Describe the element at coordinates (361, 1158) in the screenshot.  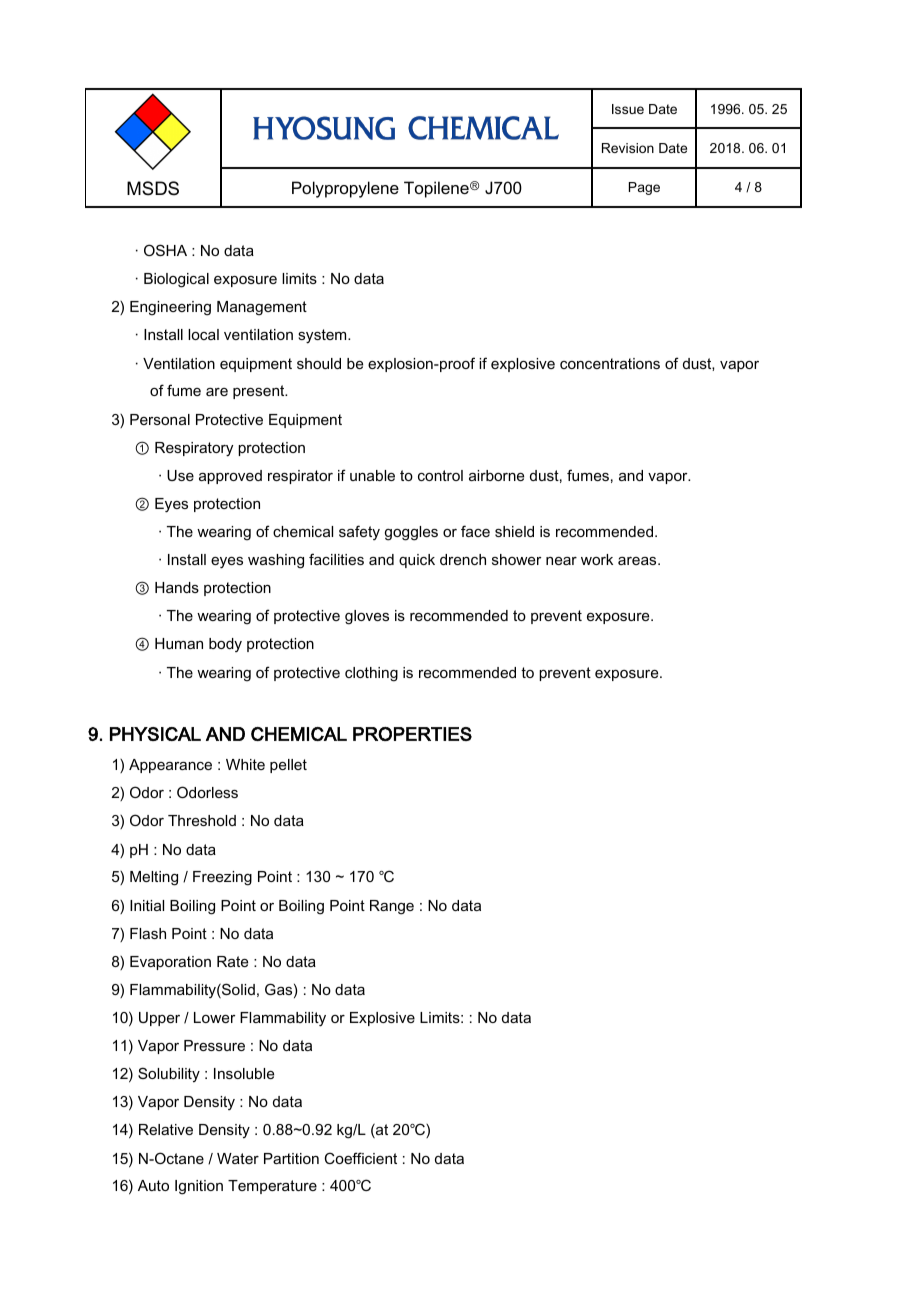
I see `Coefficient` at that location.
